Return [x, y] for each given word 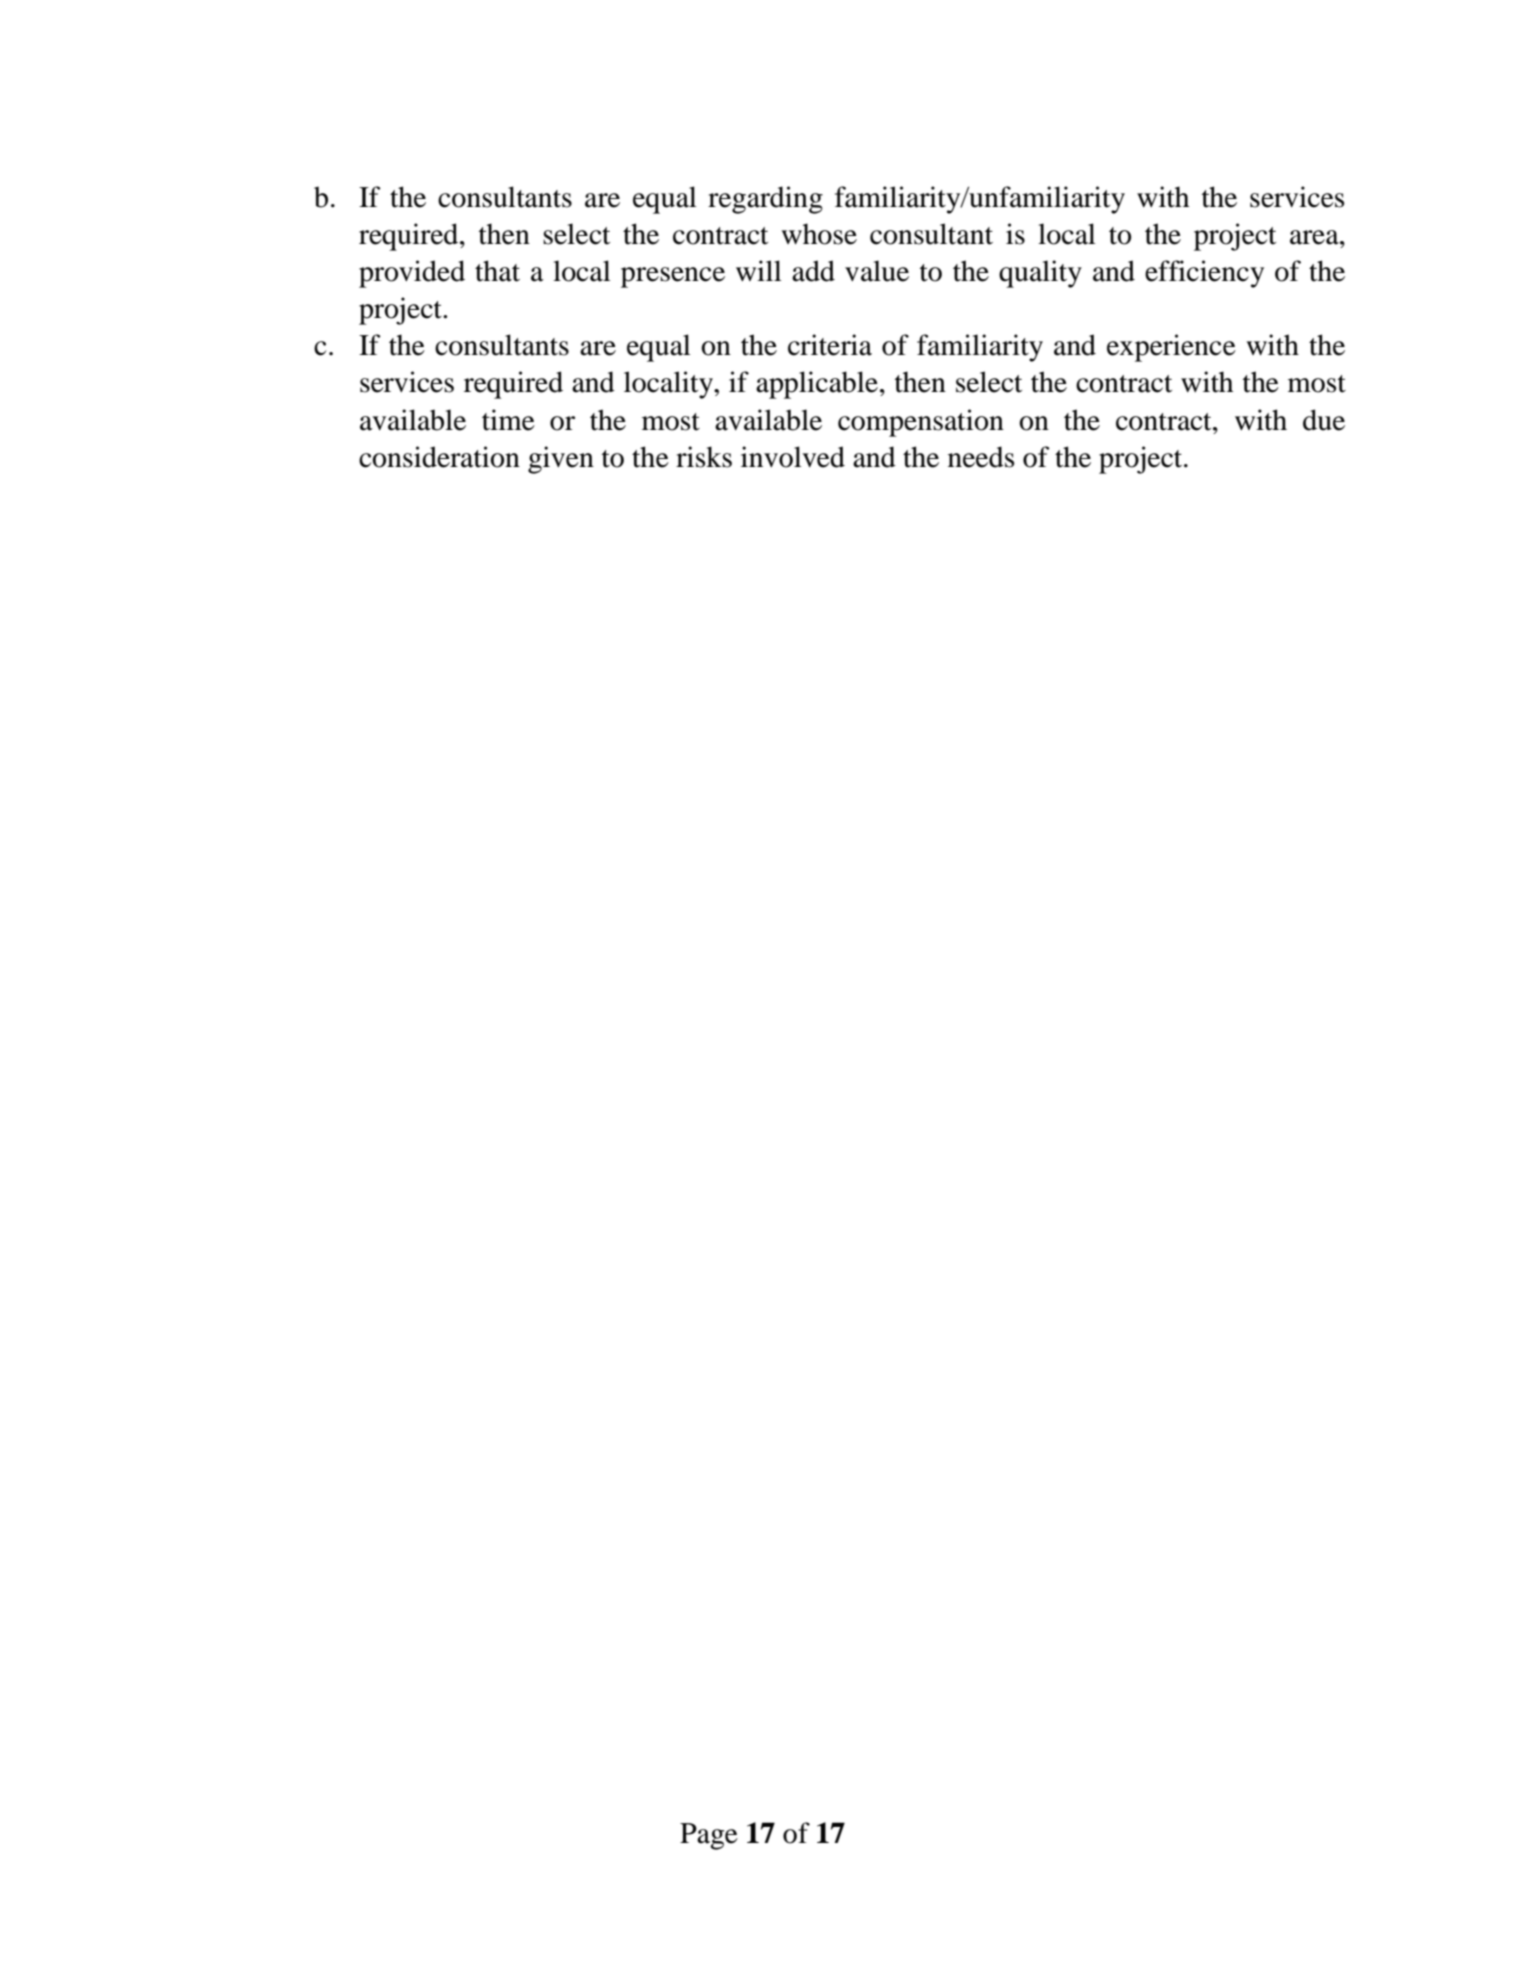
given [561, 460]
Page [709, 1836]
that [497, 271]
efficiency [1204, 274]
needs [981, 457]
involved [793, 457]
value [877, 271]
